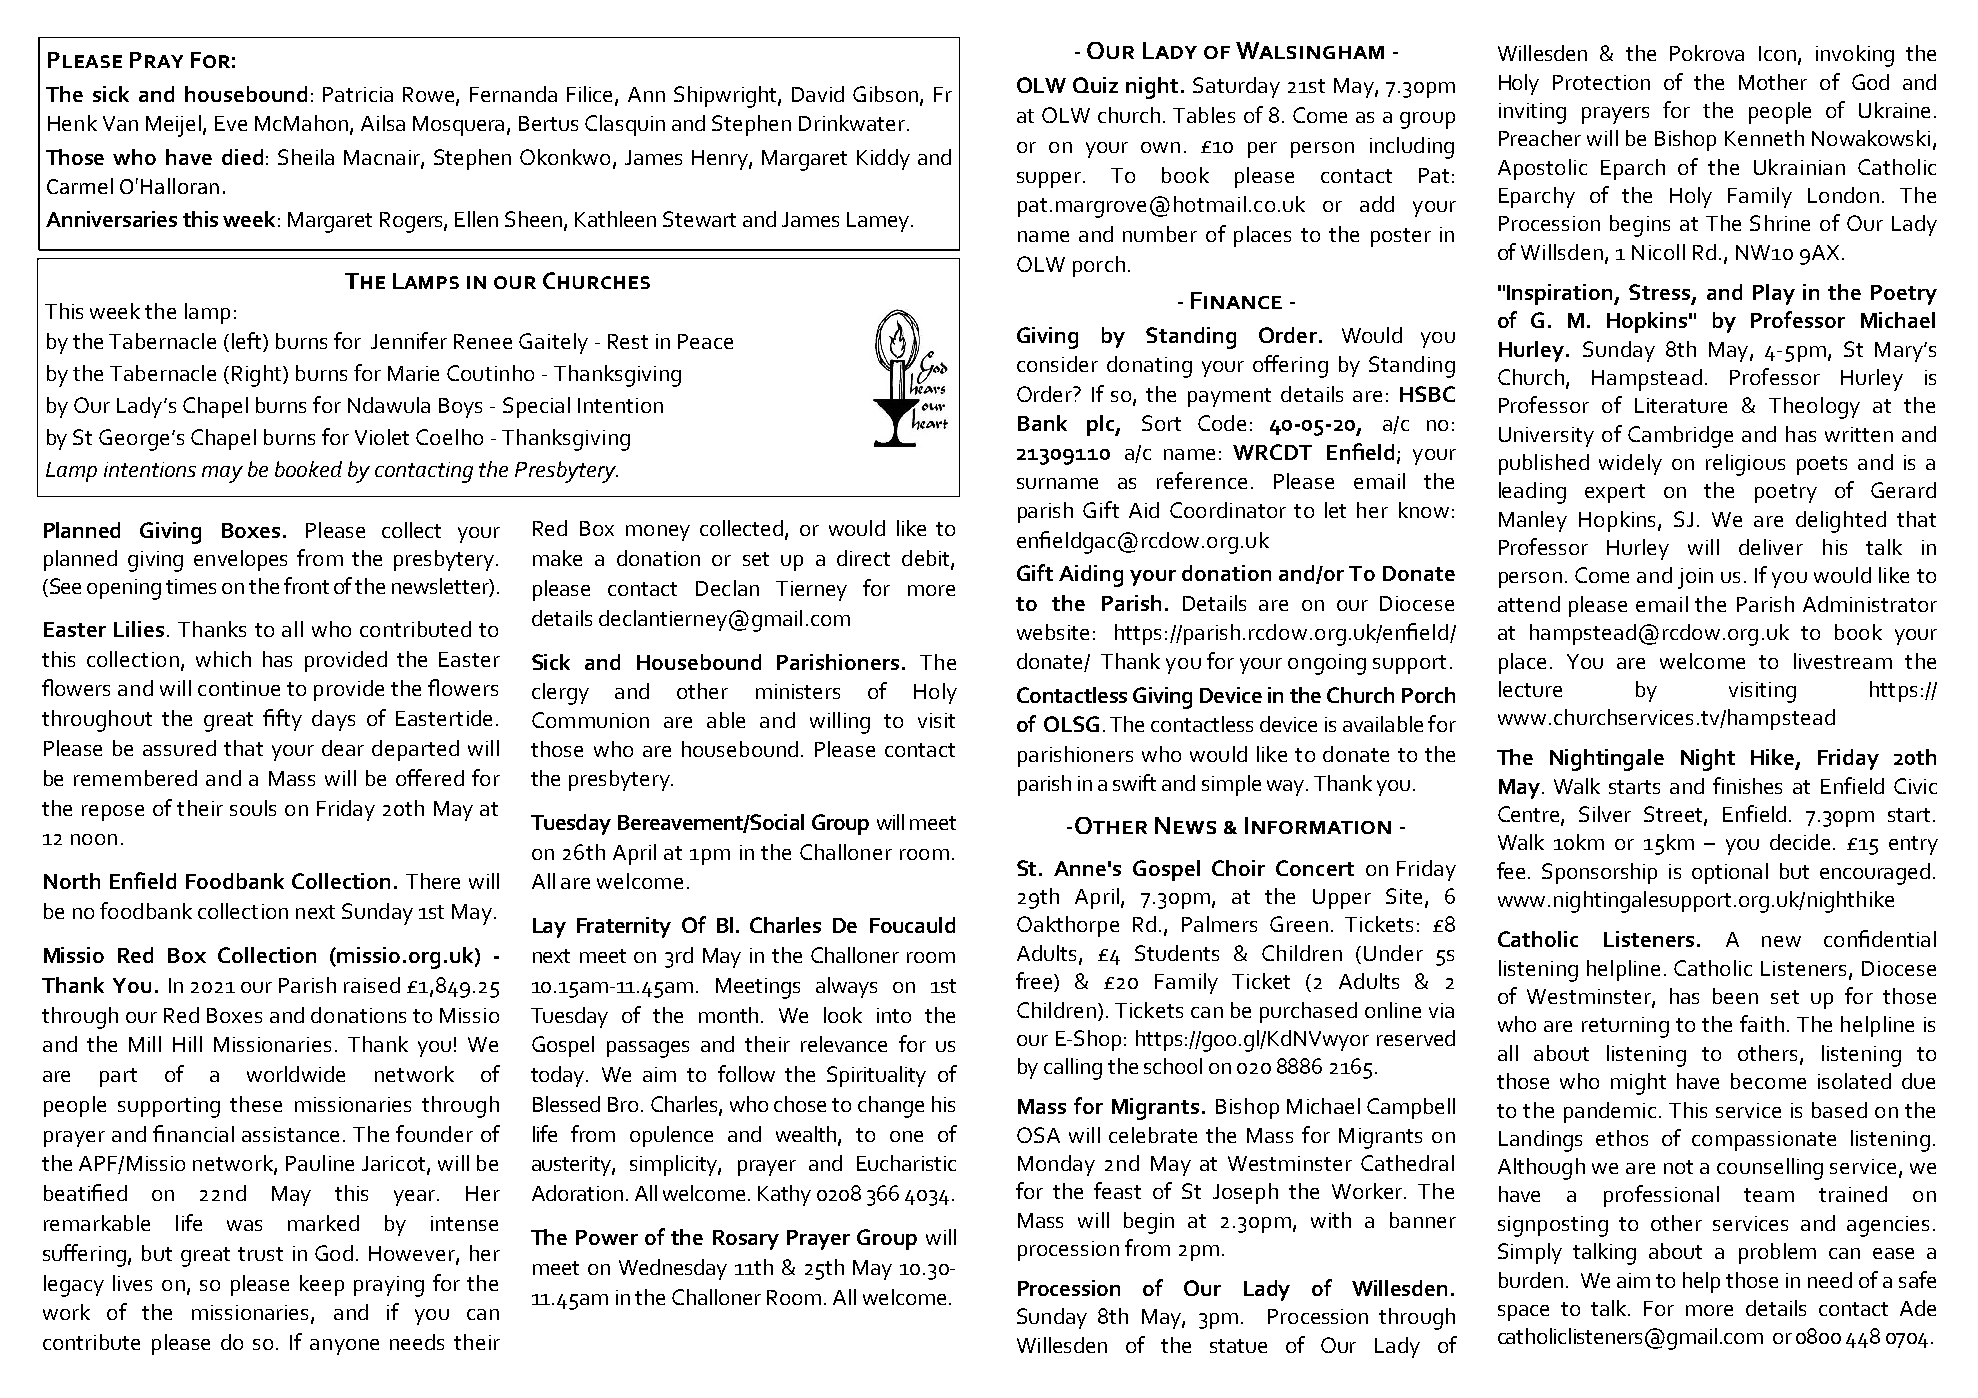  Describe the element at coordinates (927, 559) in the screenshot. I see `debit` at that location.
